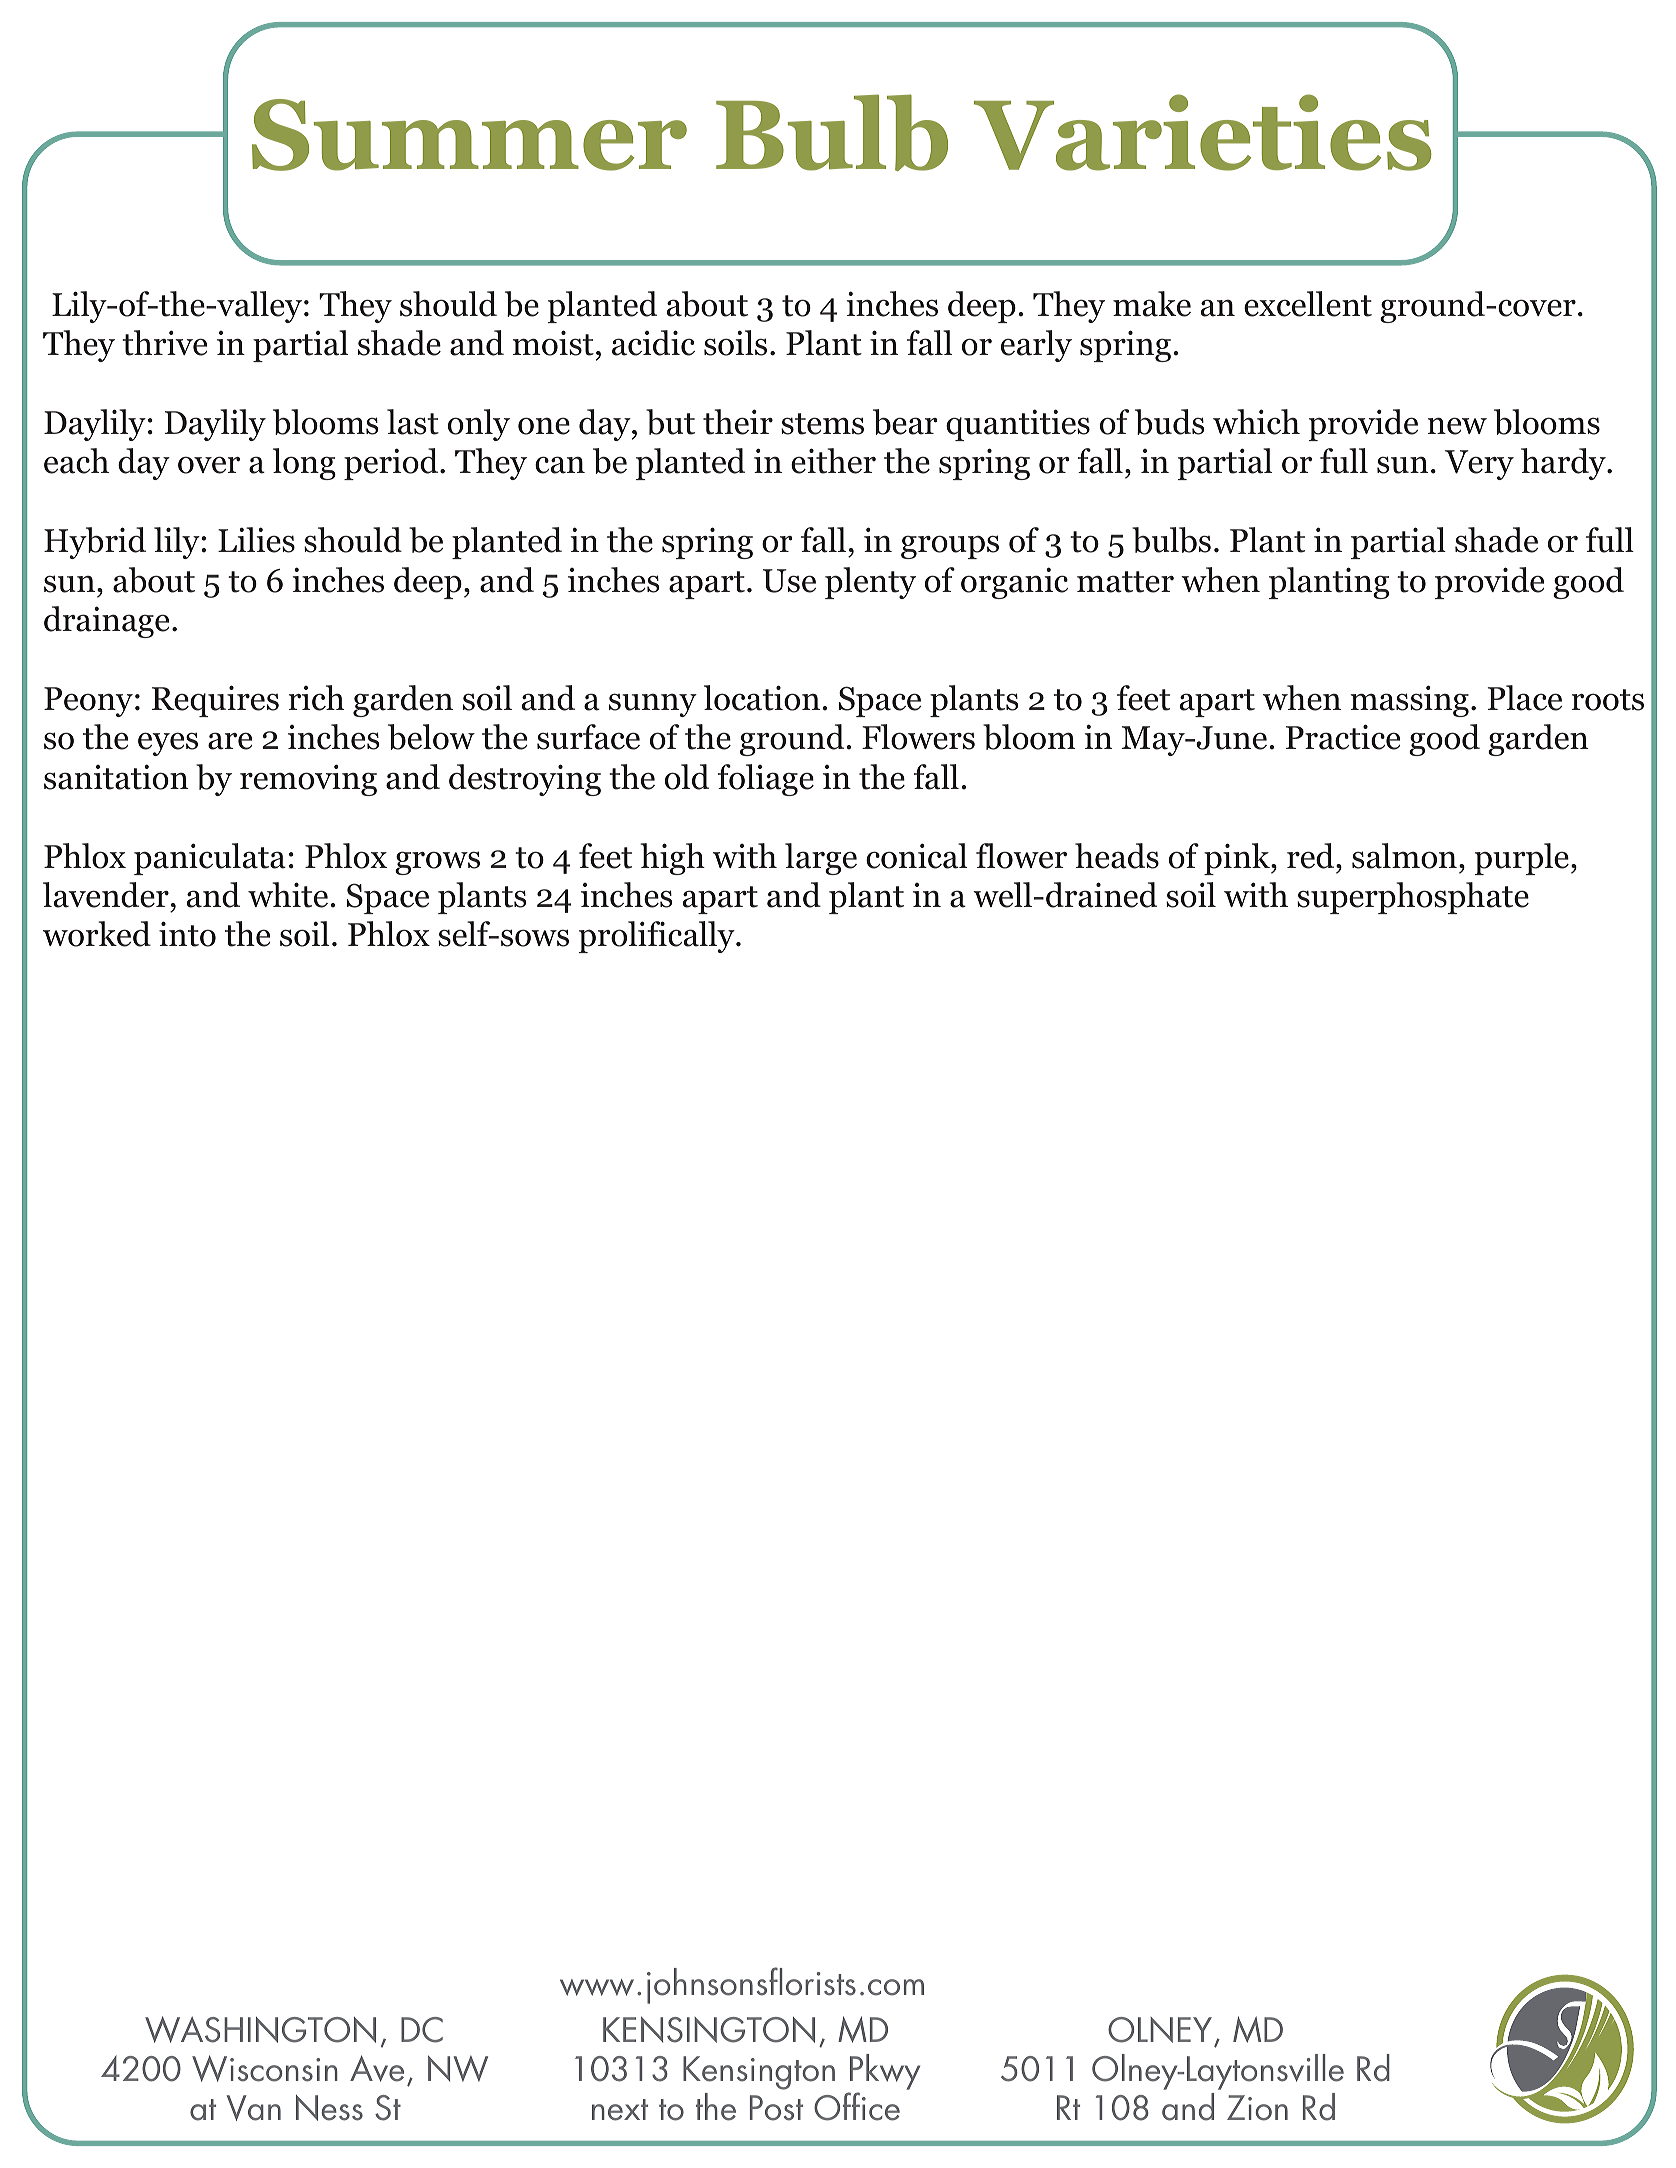 The width and height of the image is (1676, 2168). What do you see at coordinates (187, 934) in the image?
I see `into` at bounding box center [187, 934].
